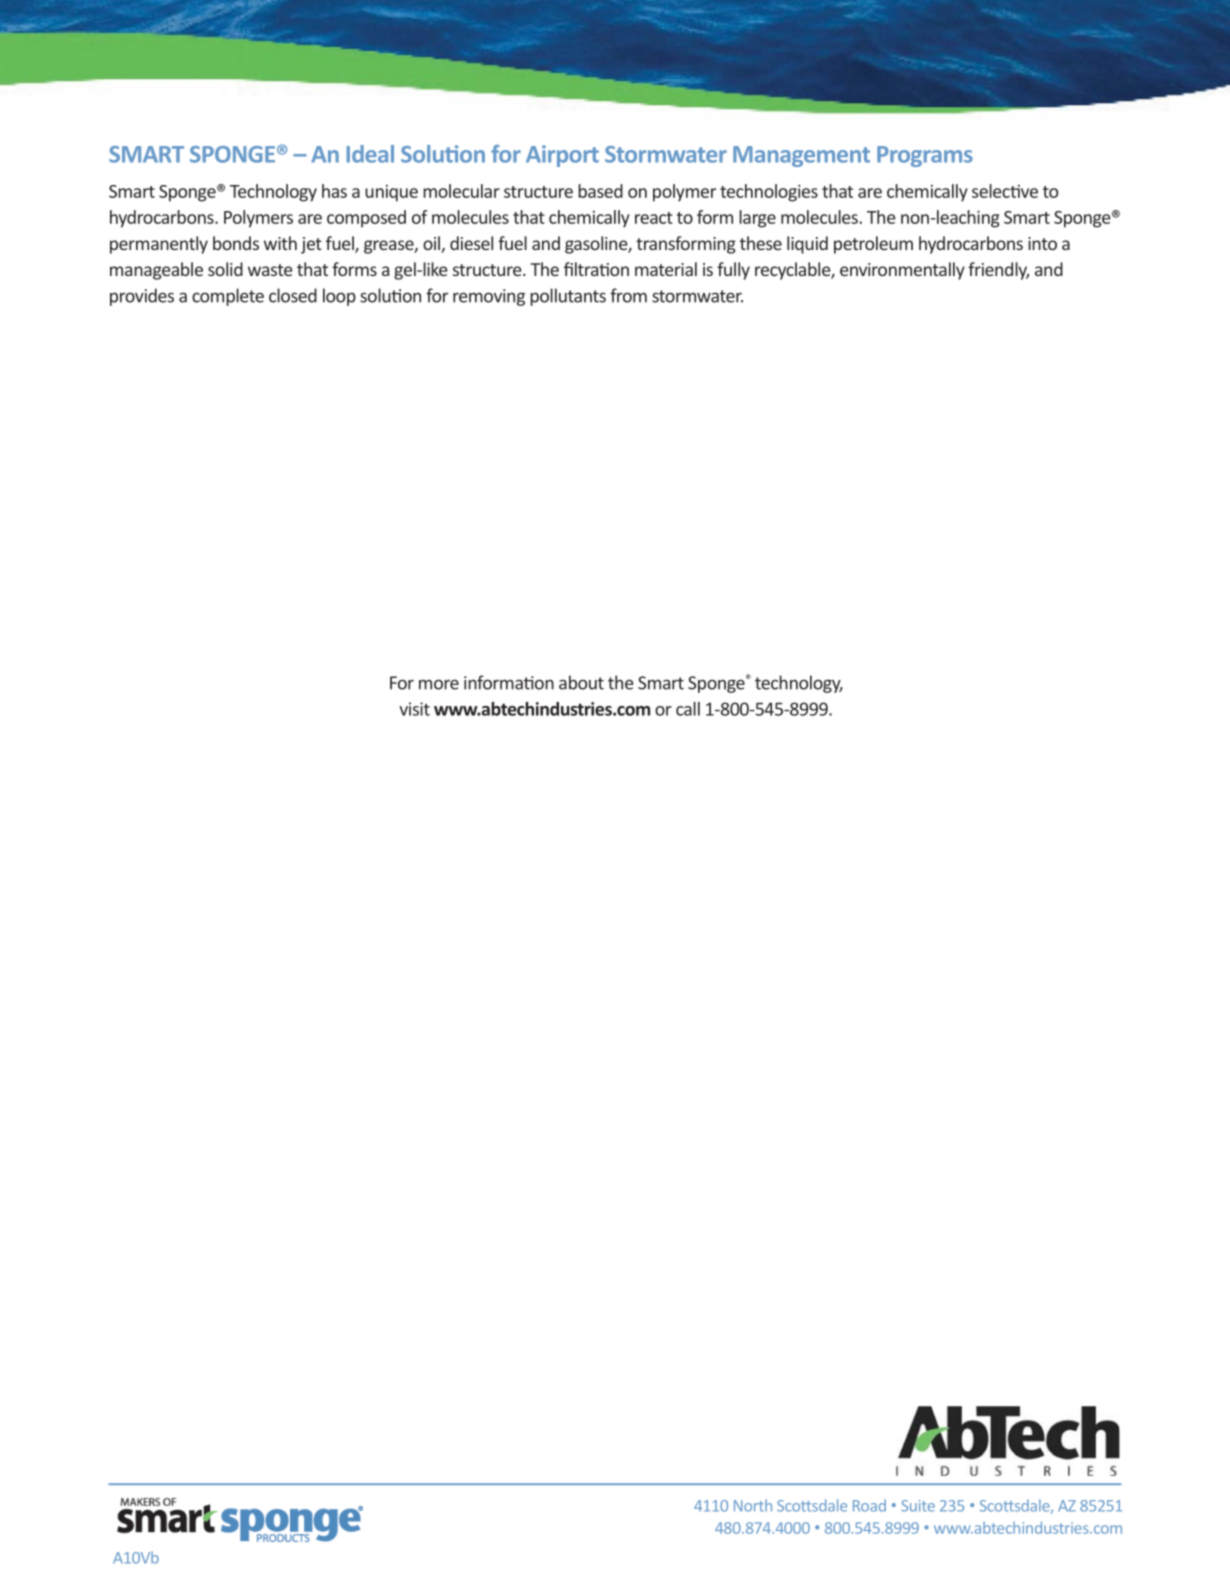  I want to click on Road, so click(869, 1505).
